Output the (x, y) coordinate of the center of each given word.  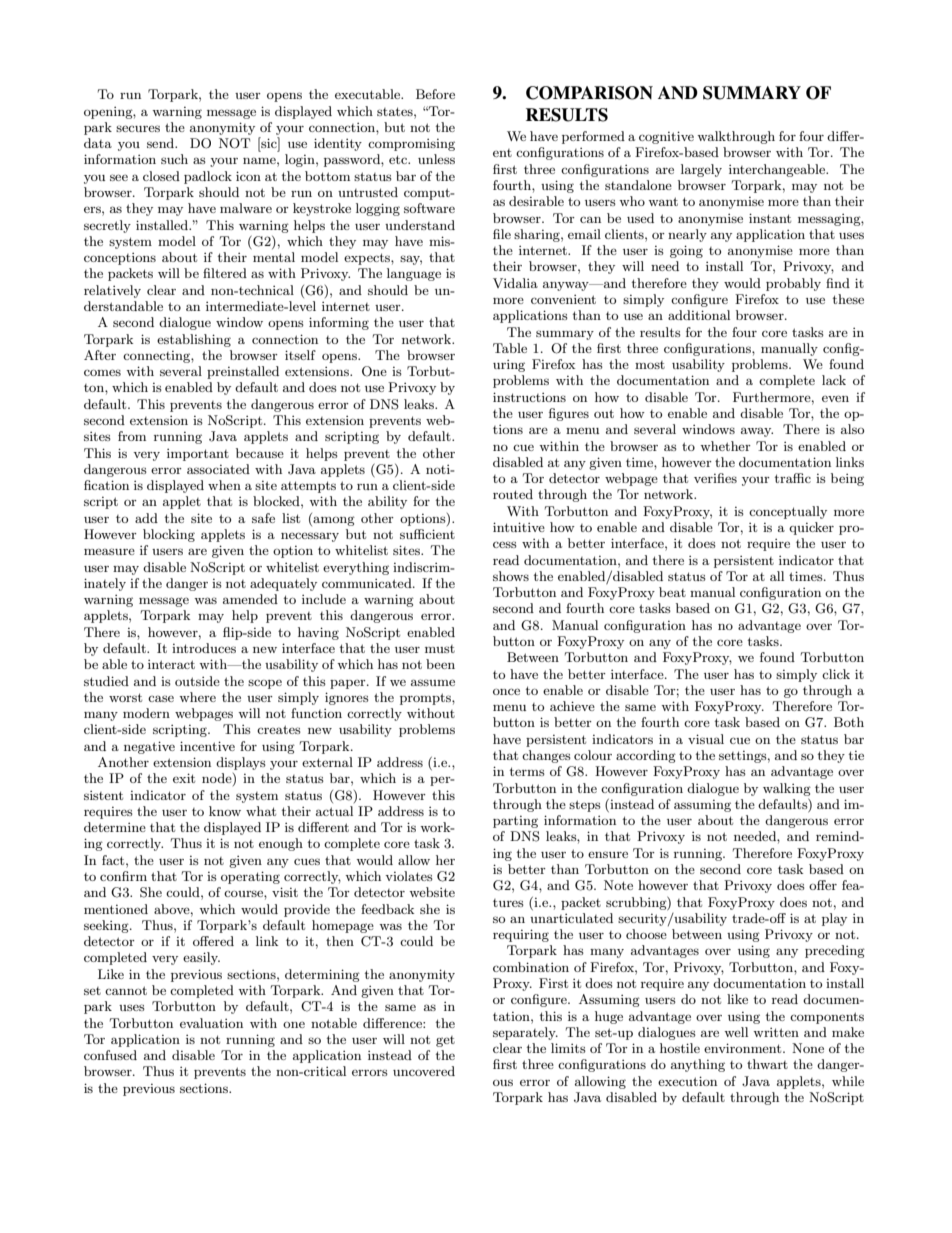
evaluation (211, 1023)
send (162, 143)
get (445, 1041)
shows (511, 576)
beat (672, 592)
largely (701, 170)
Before (435, 94)
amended (250, 599)
